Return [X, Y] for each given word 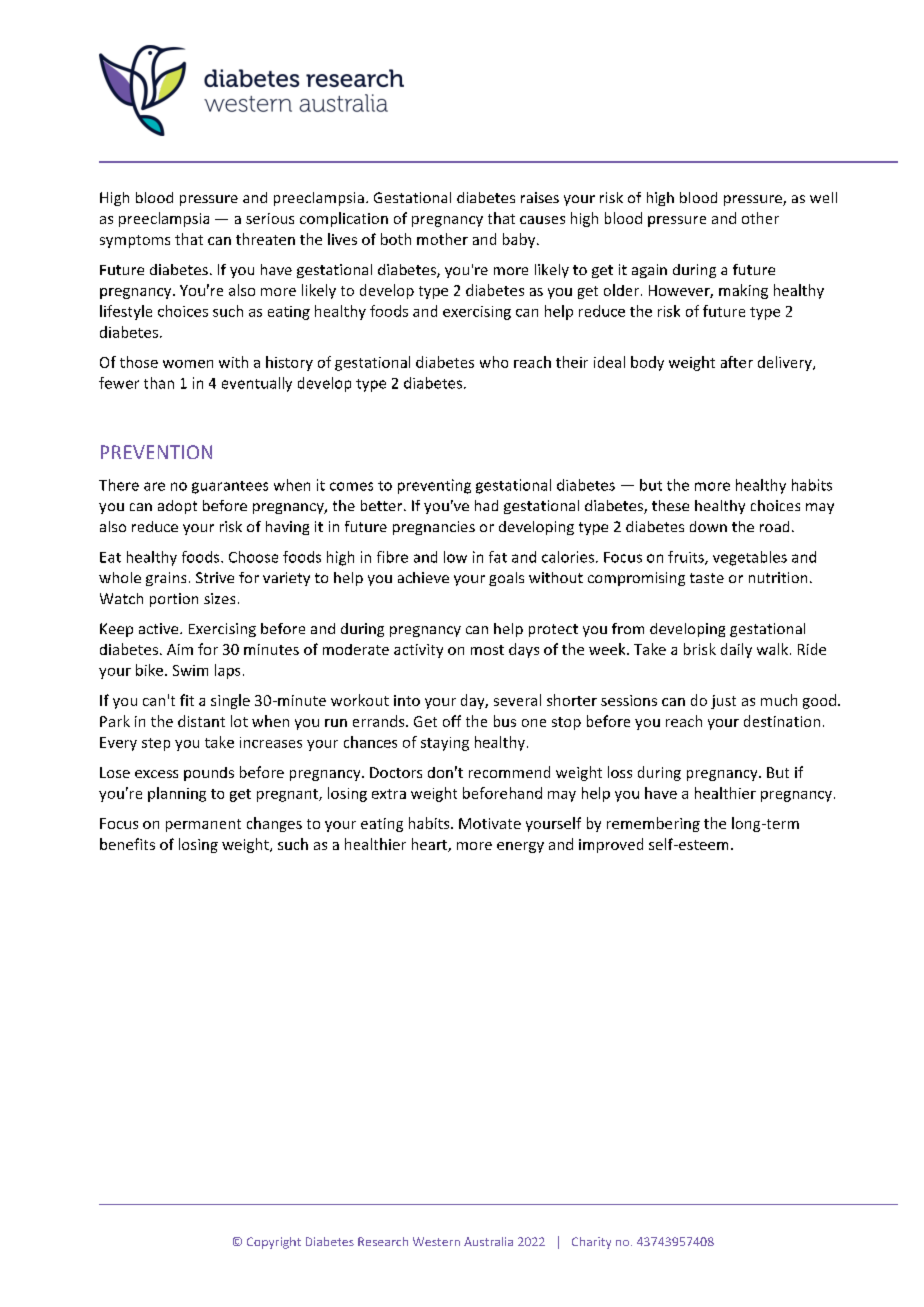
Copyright [274, 1243]
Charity [591, 1243]
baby [520, 240]
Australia [488, 1241]
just [723, 702]
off [452, 721]
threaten [265, 239]
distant [201, 721]
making [743, 291]
